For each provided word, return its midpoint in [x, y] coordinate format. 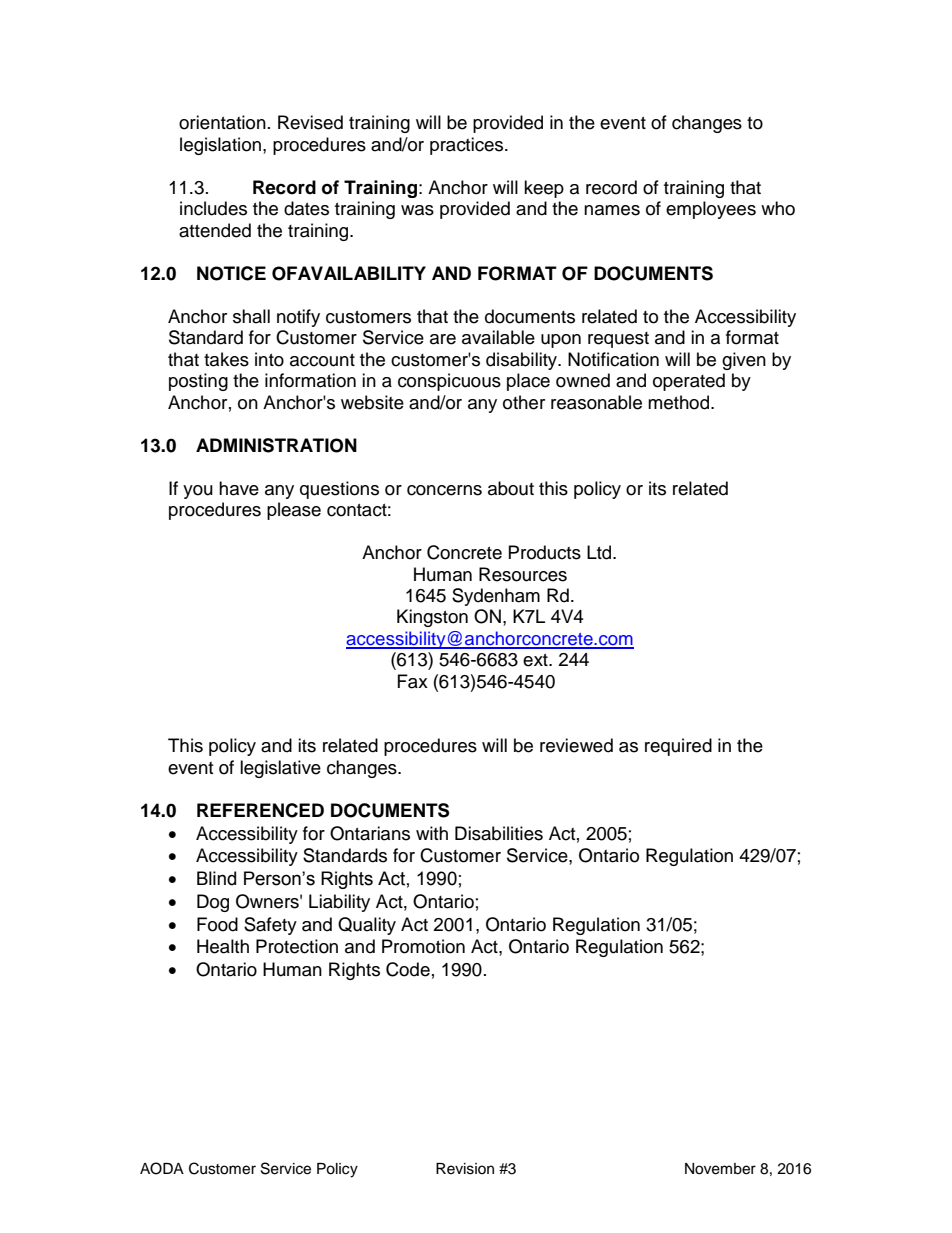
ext [536, 660]
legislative [280, 769]
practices [468, 146]
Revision [465, 1169]
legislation [220, 146]
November [720, 1169]
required [678, 747]
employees [711, 210]
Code [408, 969]
